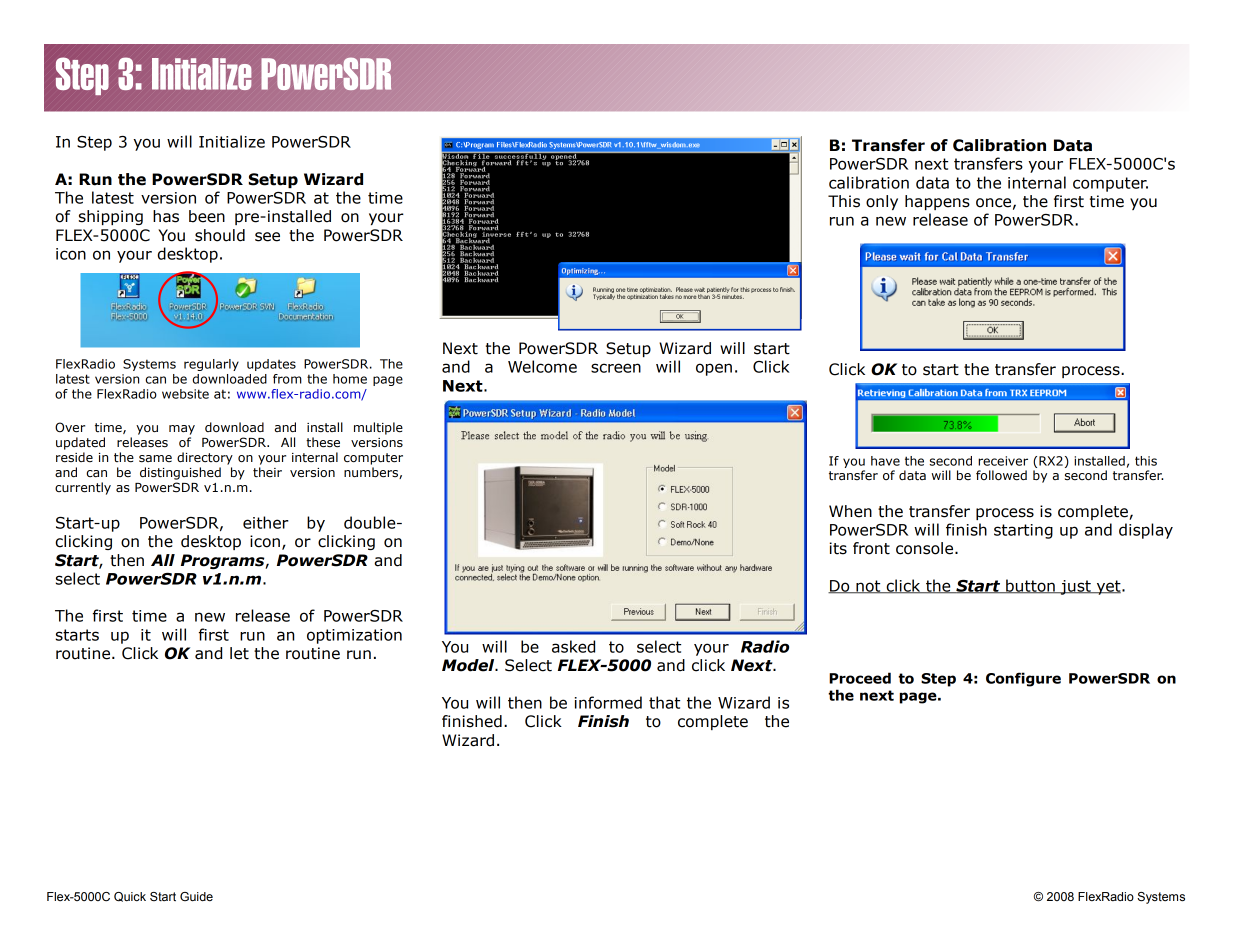 This screenshot has height=952, width=1233. What do you see at coordinates (616, 368) in the screenshot?
I see `screen` at bounding box center [616, 368].
